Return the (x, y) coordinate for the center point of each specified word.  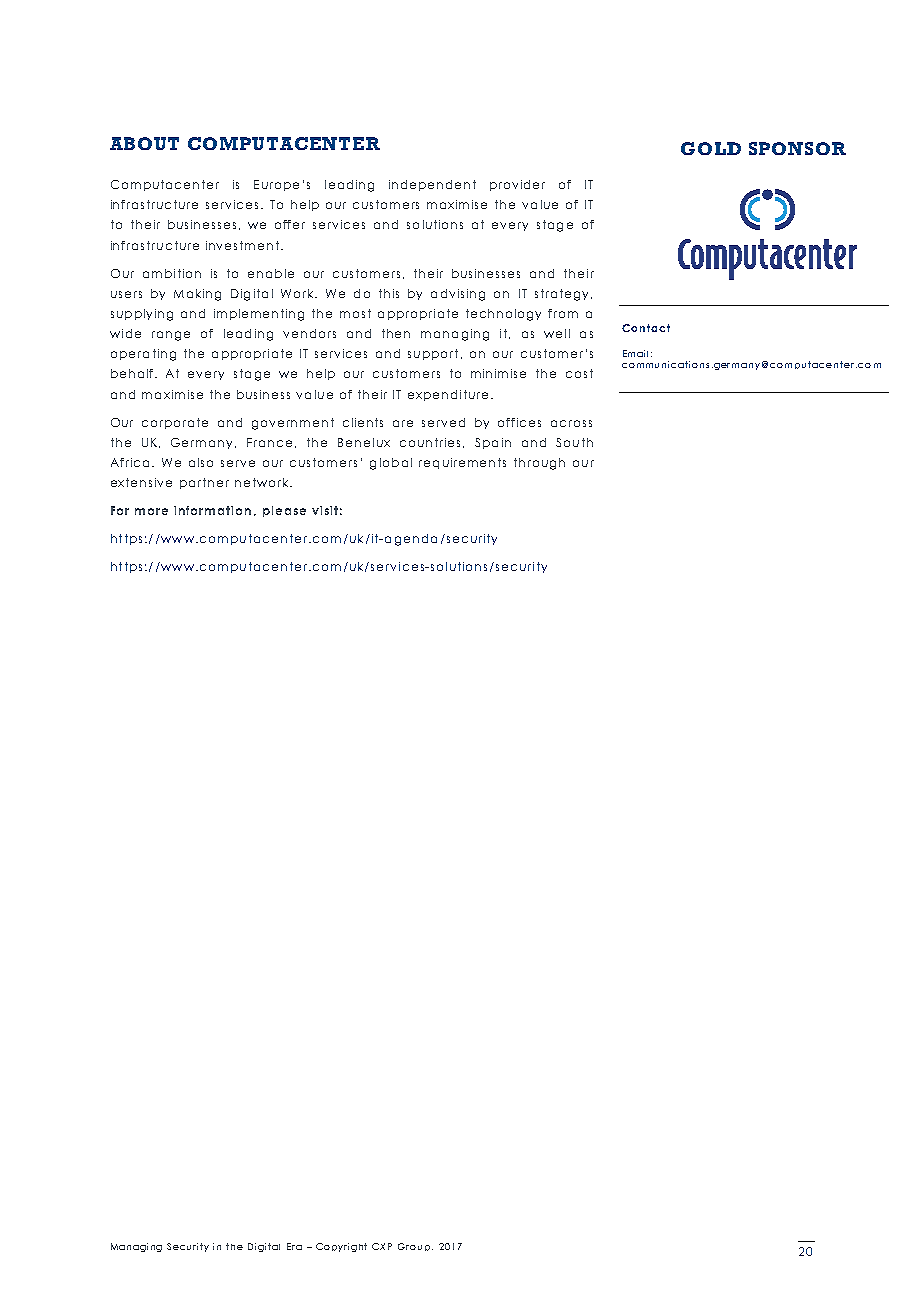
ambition (172, 273)
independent (432, 185)
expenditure (448, 395)
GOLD (711, 148)
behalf (133, 373)
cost (579, 373)
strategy (561, 295)
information (212, 510)
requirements (462, 463)
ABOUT (144, 143)
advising (458, 295)
